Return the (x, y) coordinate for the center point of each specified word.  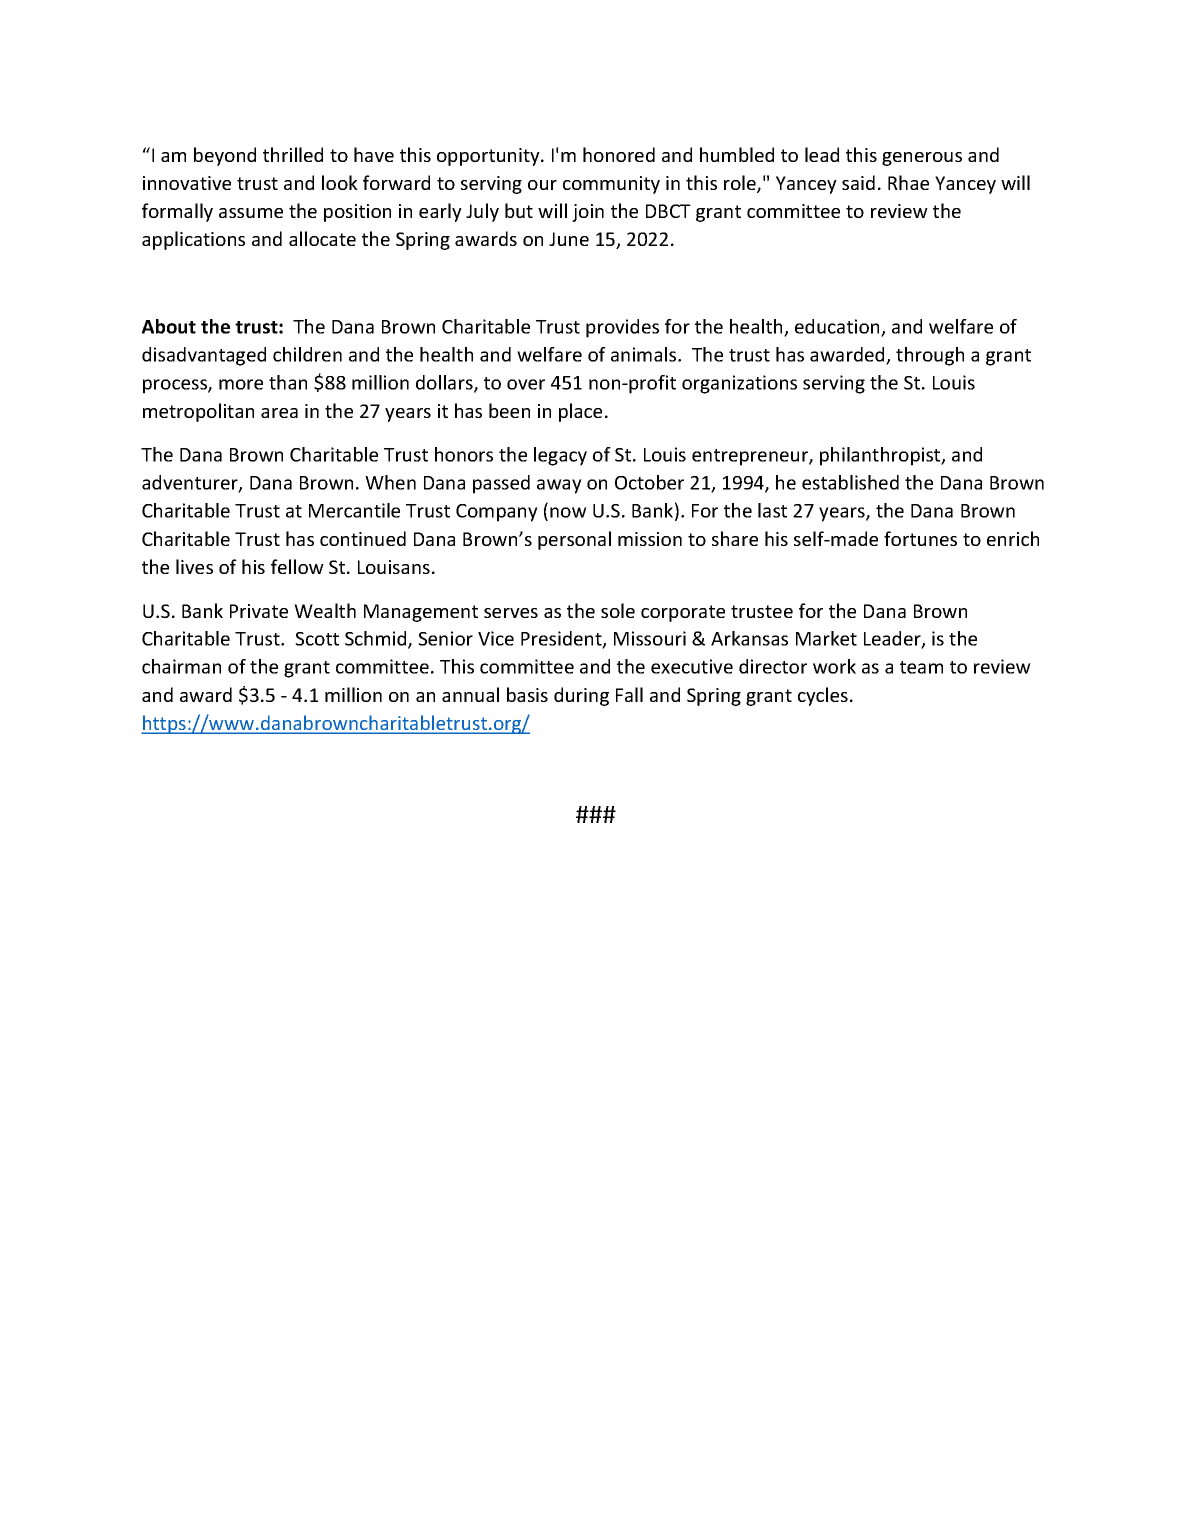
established (850, 482)
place (580, 412)
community (611, 185)
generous (922, 159)
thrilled (293, 154)
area (279, 413)
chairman (181, 666)
